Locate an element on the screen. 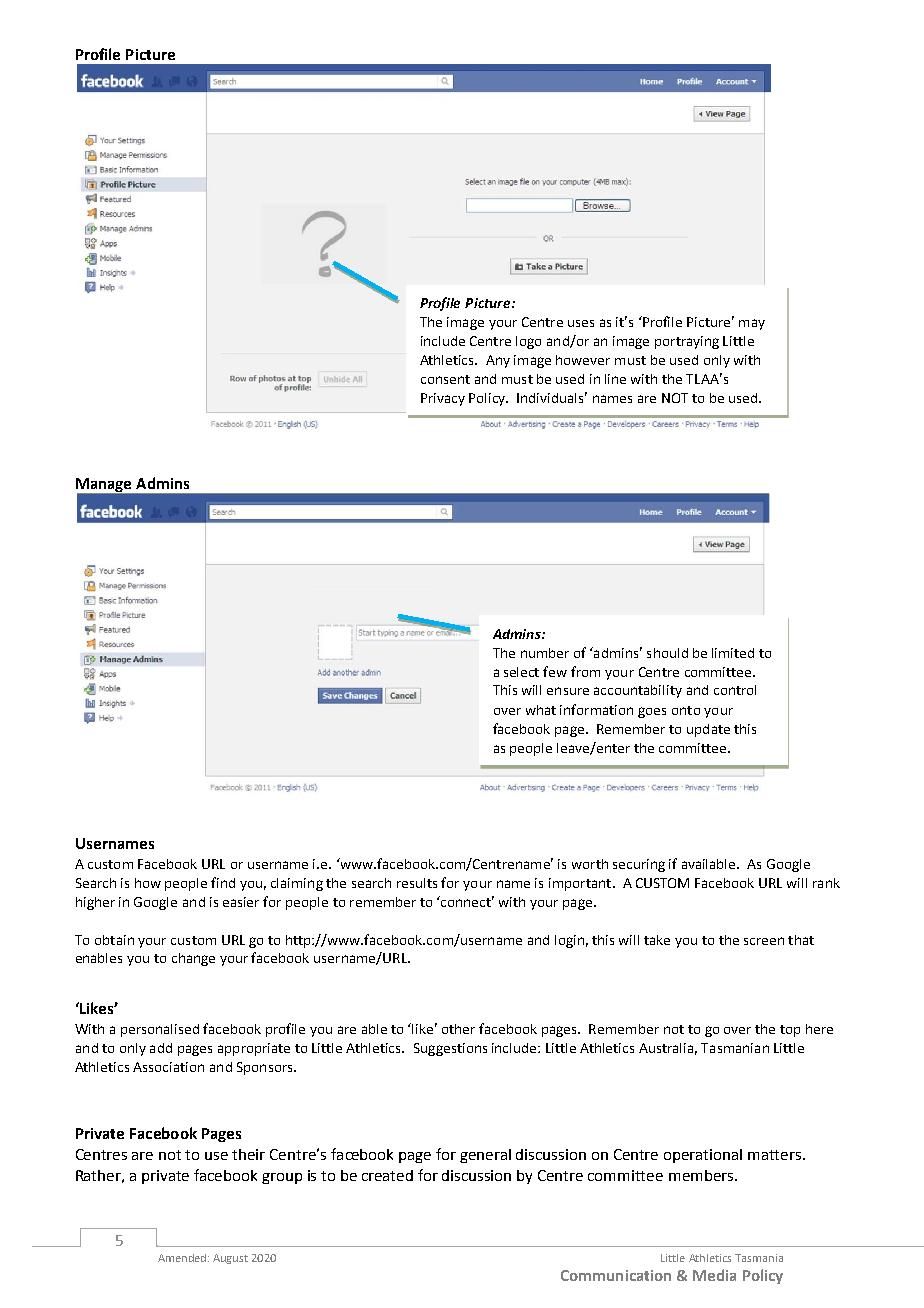  Any is located at coordinates (498, 361).
